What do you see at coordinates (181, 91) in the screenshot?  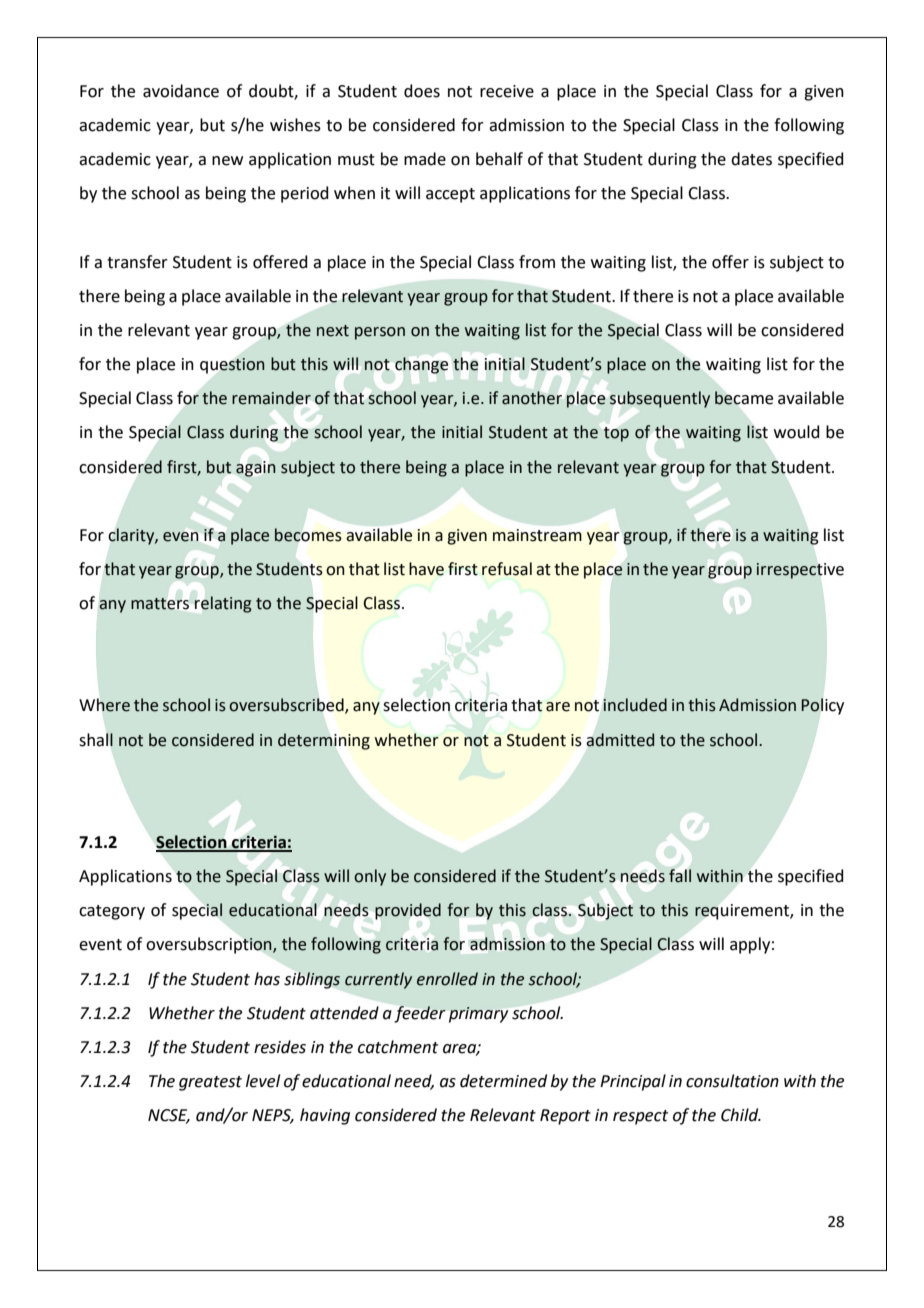 I see `avoidance` at bounding box center [181, 91].
